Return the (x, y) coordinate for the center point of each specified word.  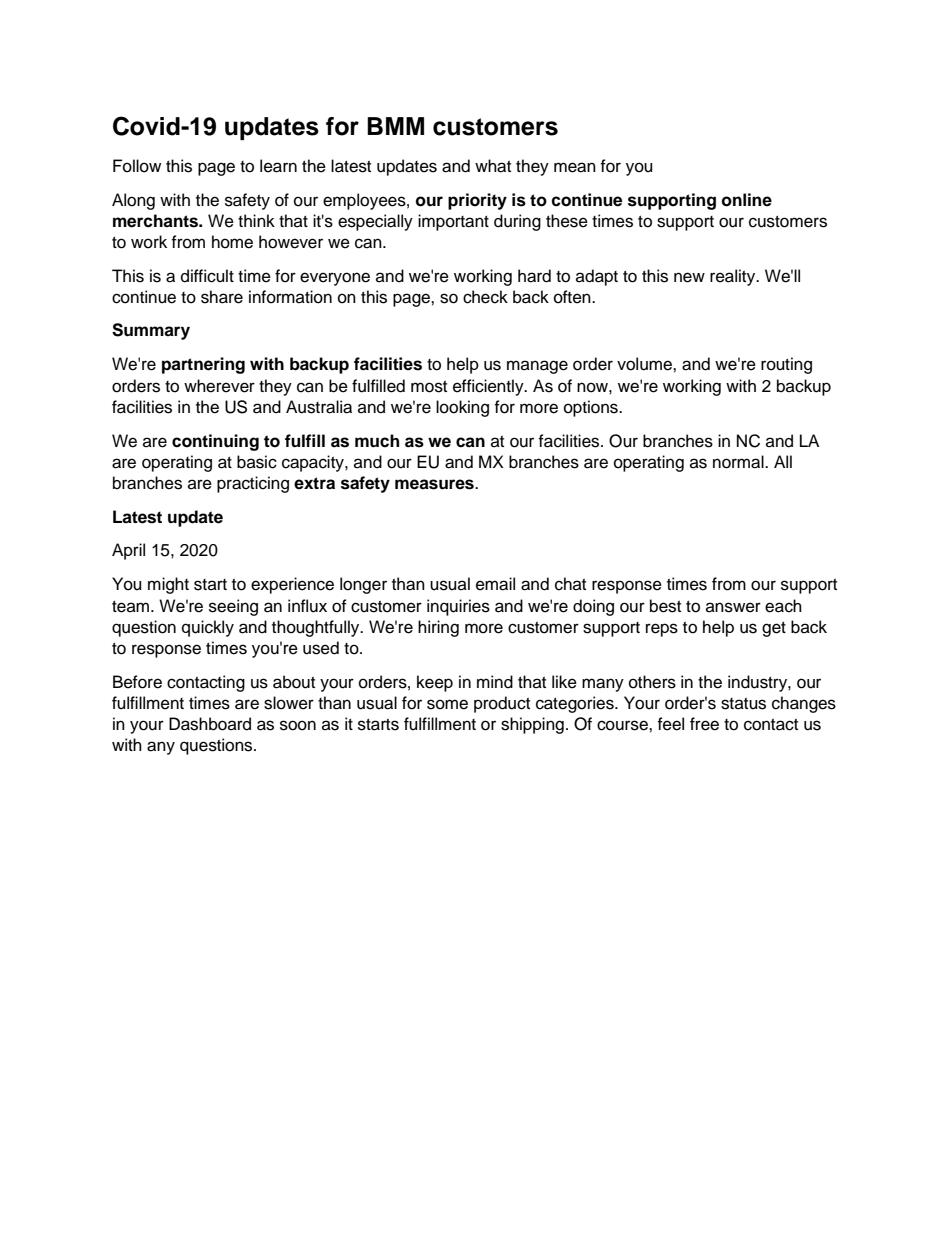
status (743, 704)
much (377, 441)
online (747, 200)
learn (278, 166)
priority (477, 201)
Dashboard (210, 724)
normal (739, 462)
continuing (215, 442)
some (447, 704)
